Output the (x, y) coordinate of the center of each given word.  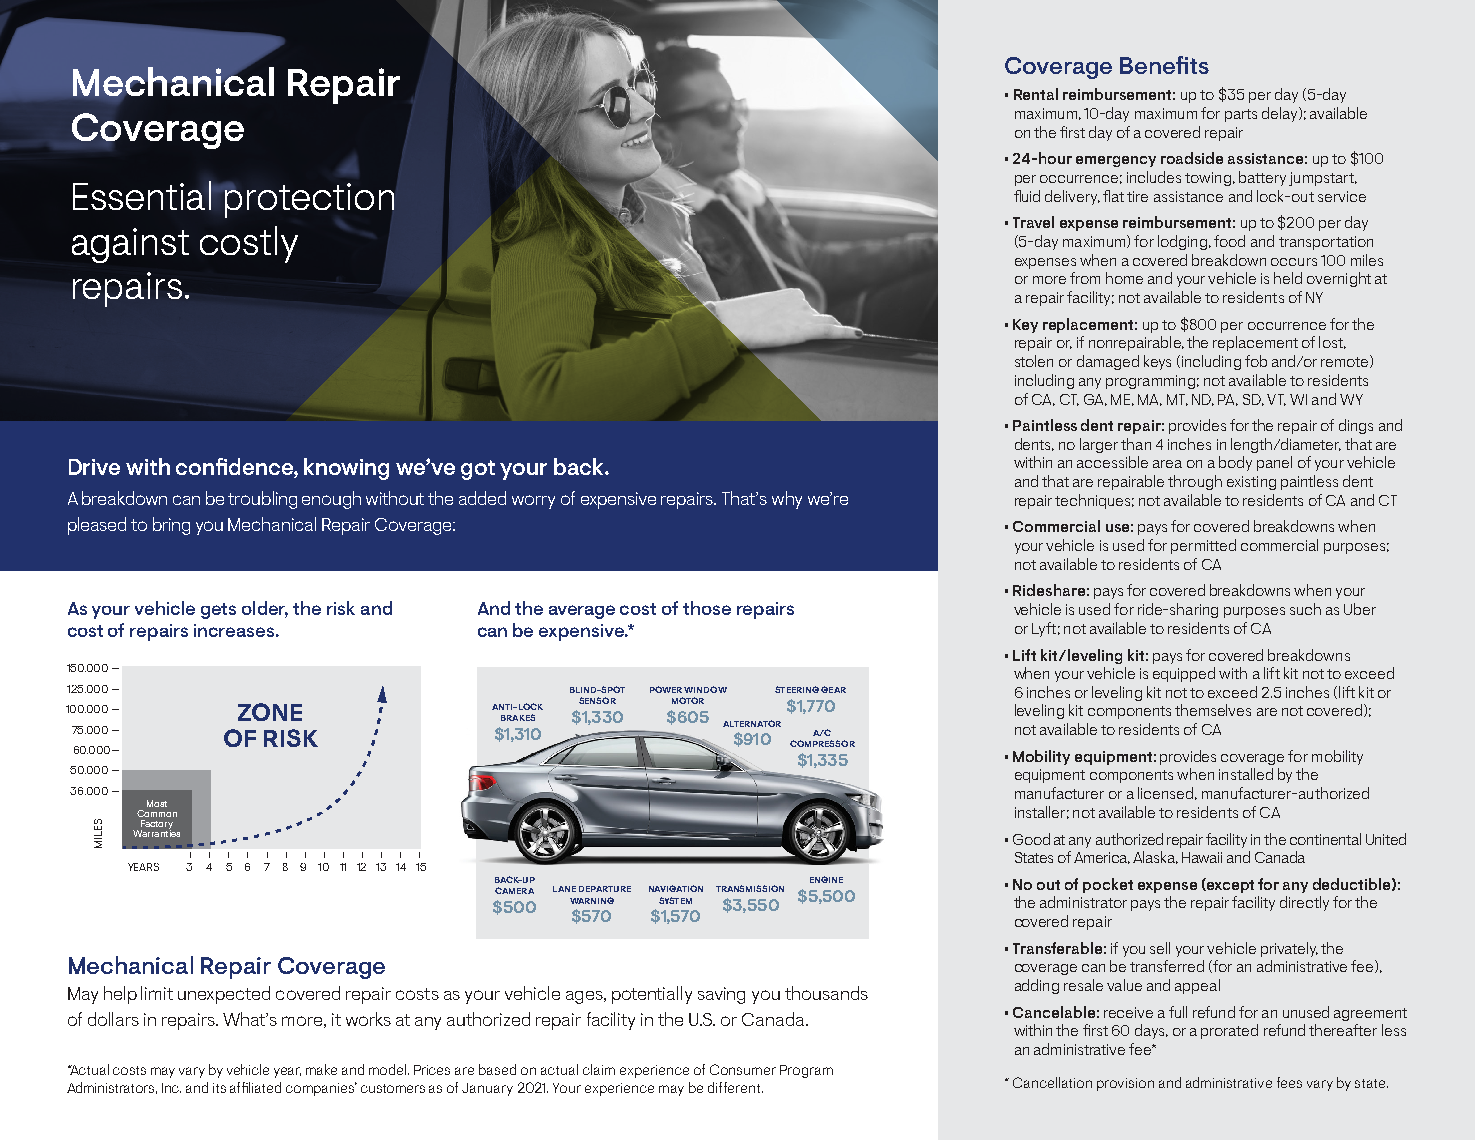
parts (1241, 115)
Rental (1036, 94)
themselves (1213, 710)
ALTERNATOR (752, 723)
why (787, 500)
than (1136, 444)
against (130, 245)
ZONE (270, 712)
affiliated (255, 1087)
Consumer (743, 1069)
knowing (346, 469)
